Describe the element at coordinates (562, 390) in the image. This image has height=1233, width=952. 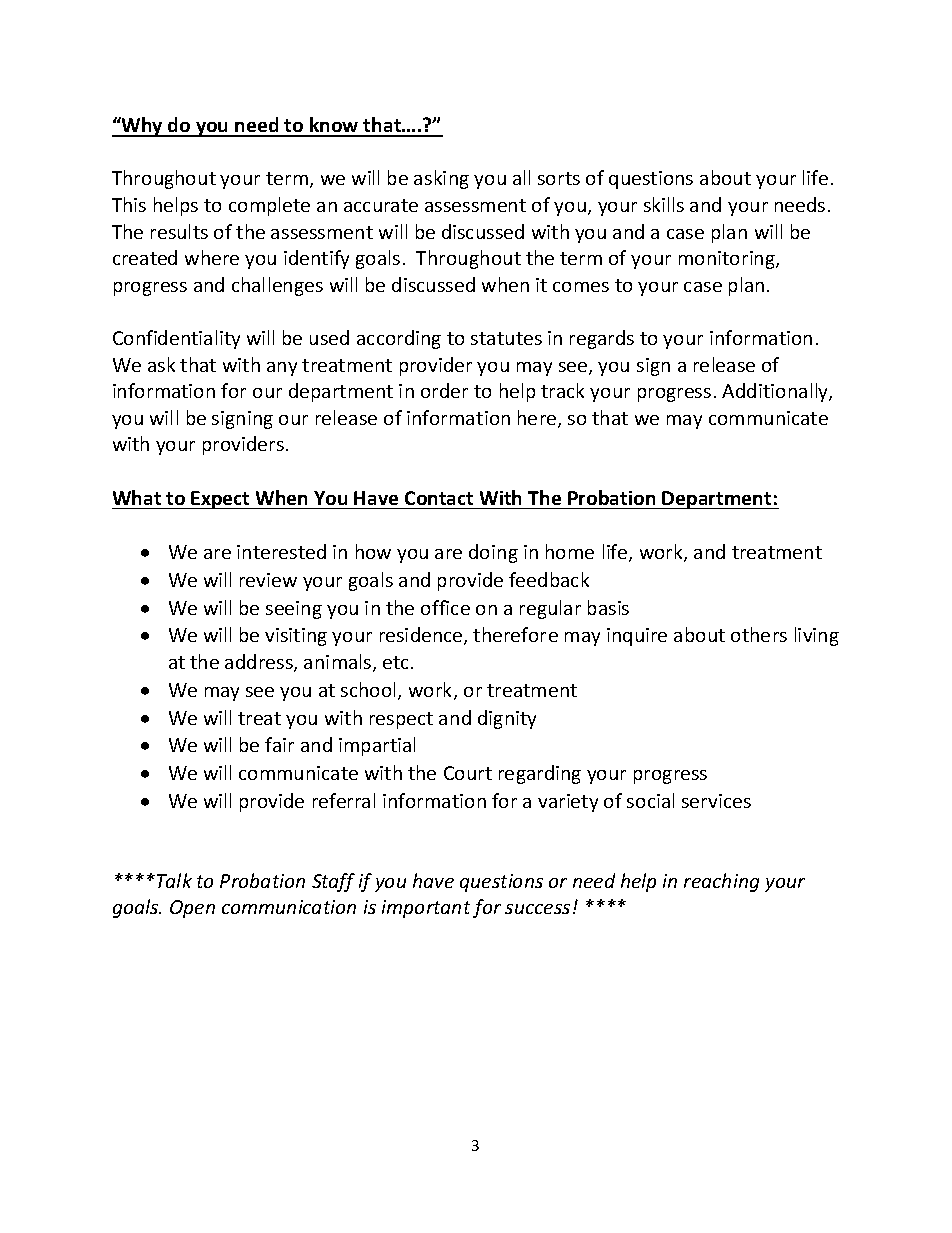
I see `track` at that location.
